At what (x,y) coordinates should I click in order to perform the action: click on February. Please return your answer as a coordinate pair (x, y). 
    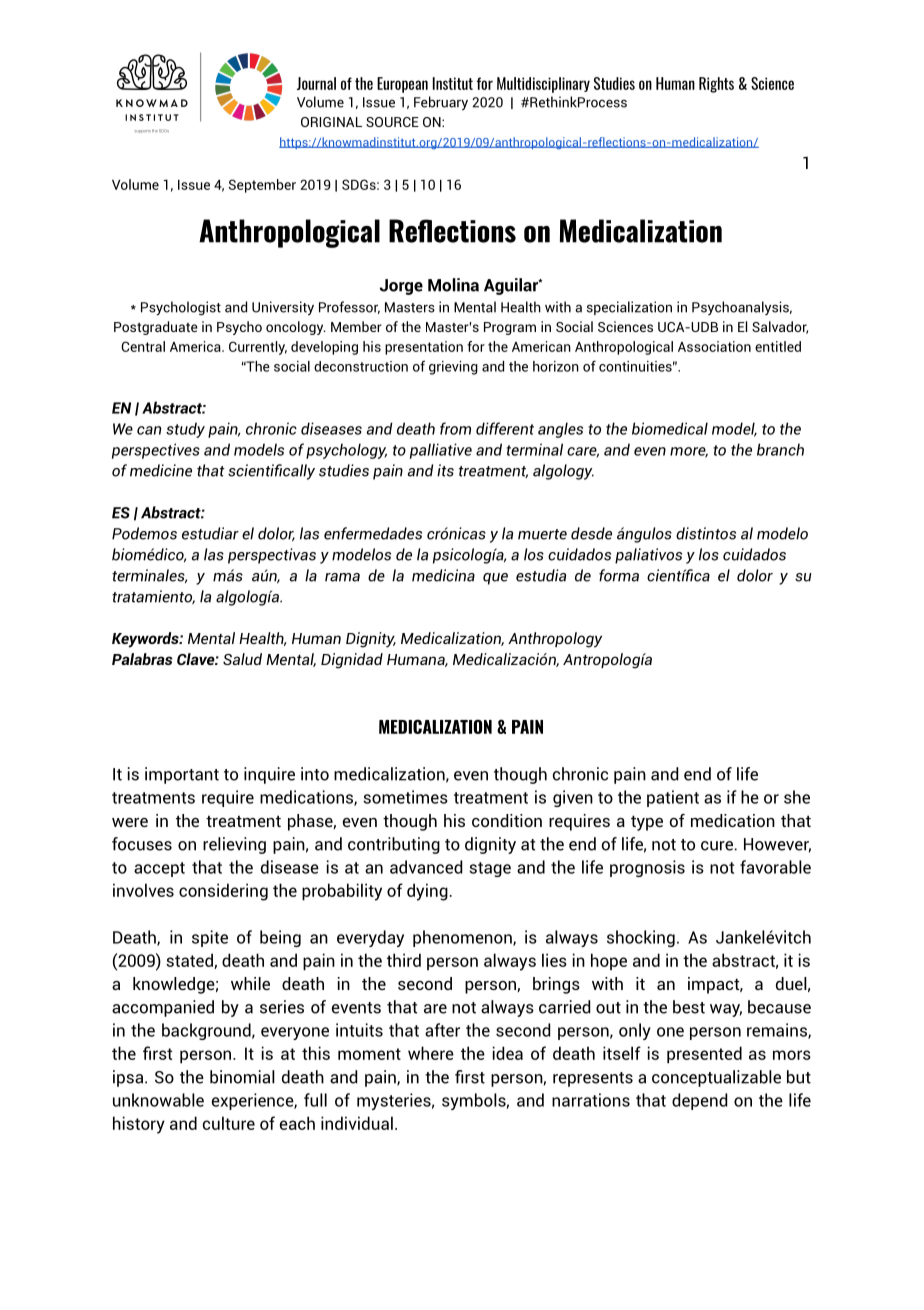
    Looking at the image, I should click on (441, 103).
